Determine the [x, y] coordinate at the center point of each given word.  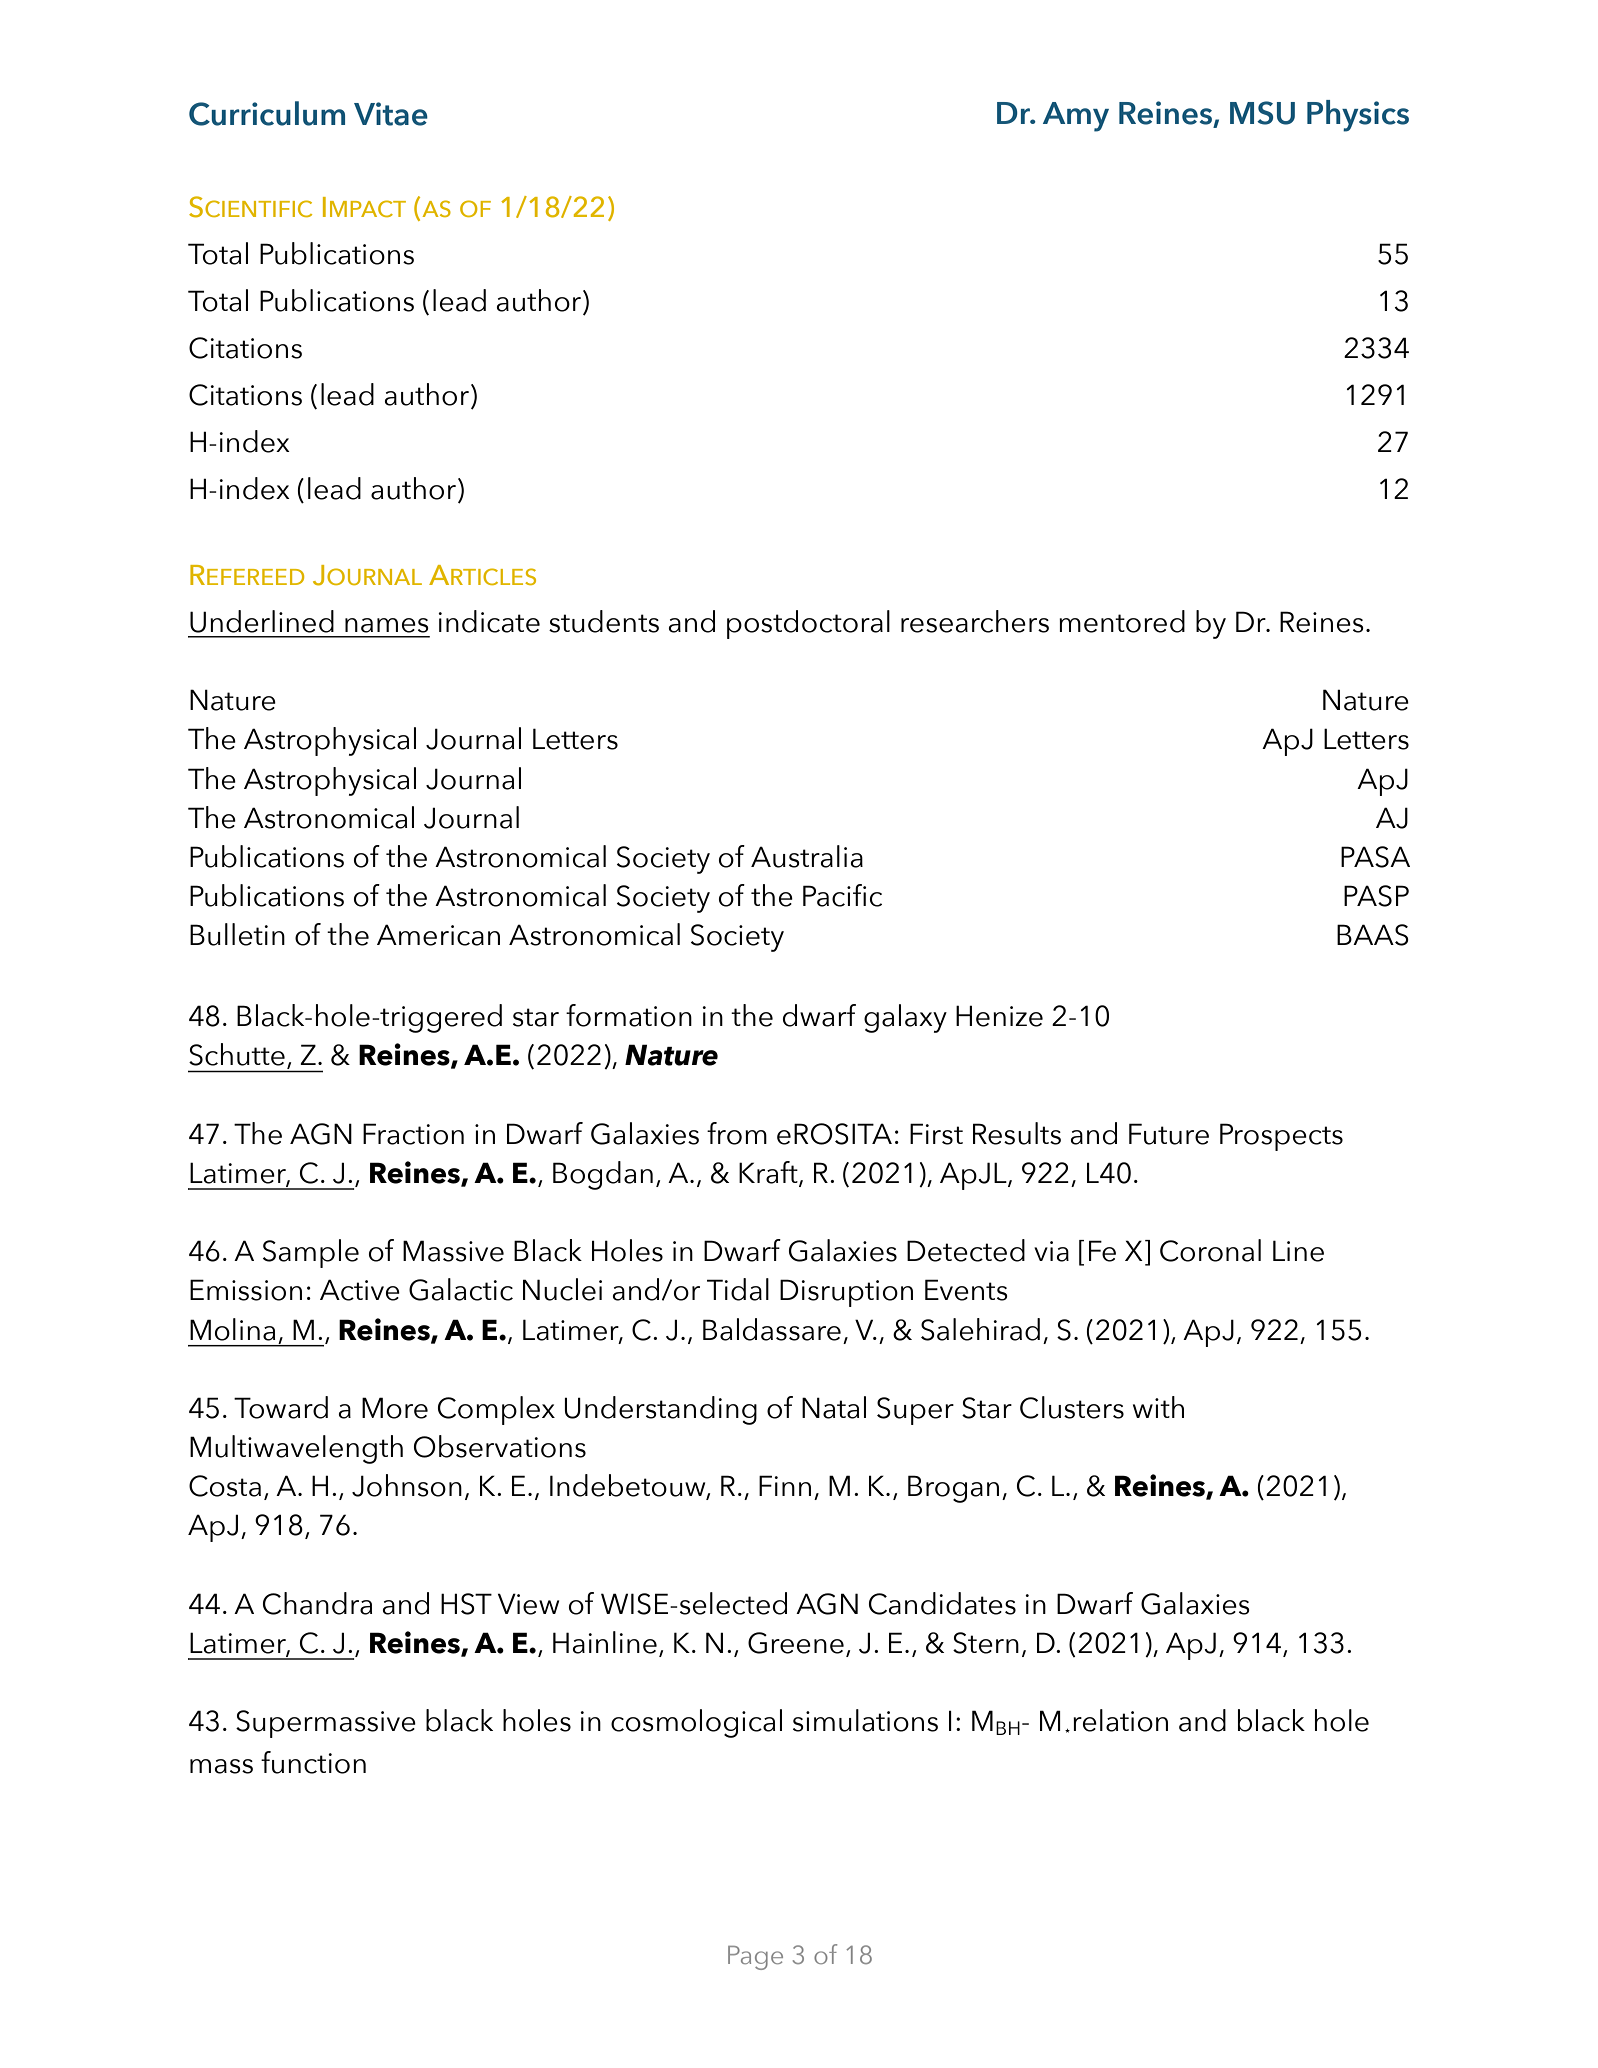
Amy [1076, 117]
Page [755, 1958]
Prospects [1281, 1137]
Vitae [391, 114]
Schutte [237, 1054]
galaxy [905, 1018]
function [313, 1762]
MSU [1262, 113]
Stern [986, 1643]
